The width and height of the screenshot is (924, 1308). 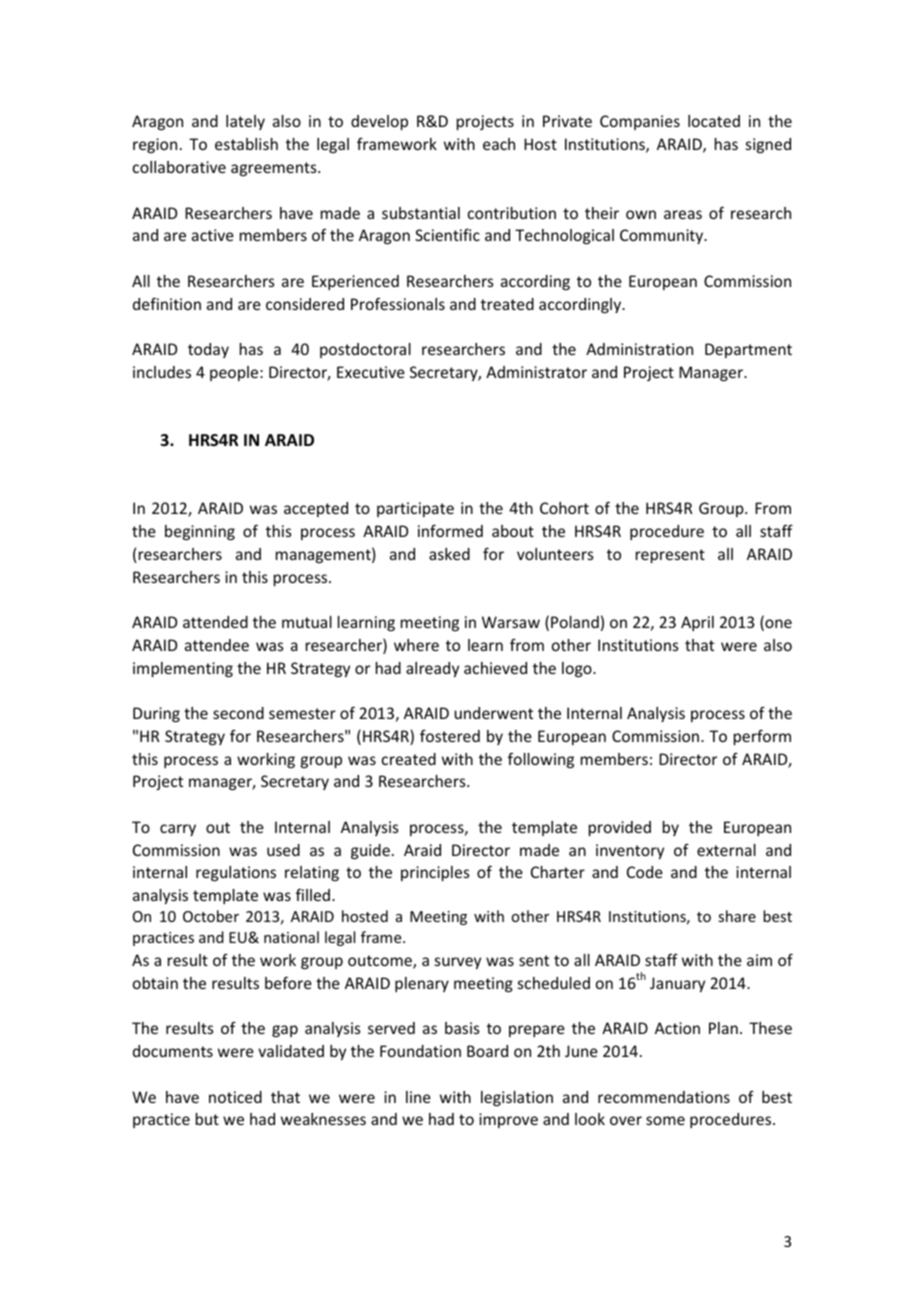 I want to click on noticed, so click(x=235, y=1097).
